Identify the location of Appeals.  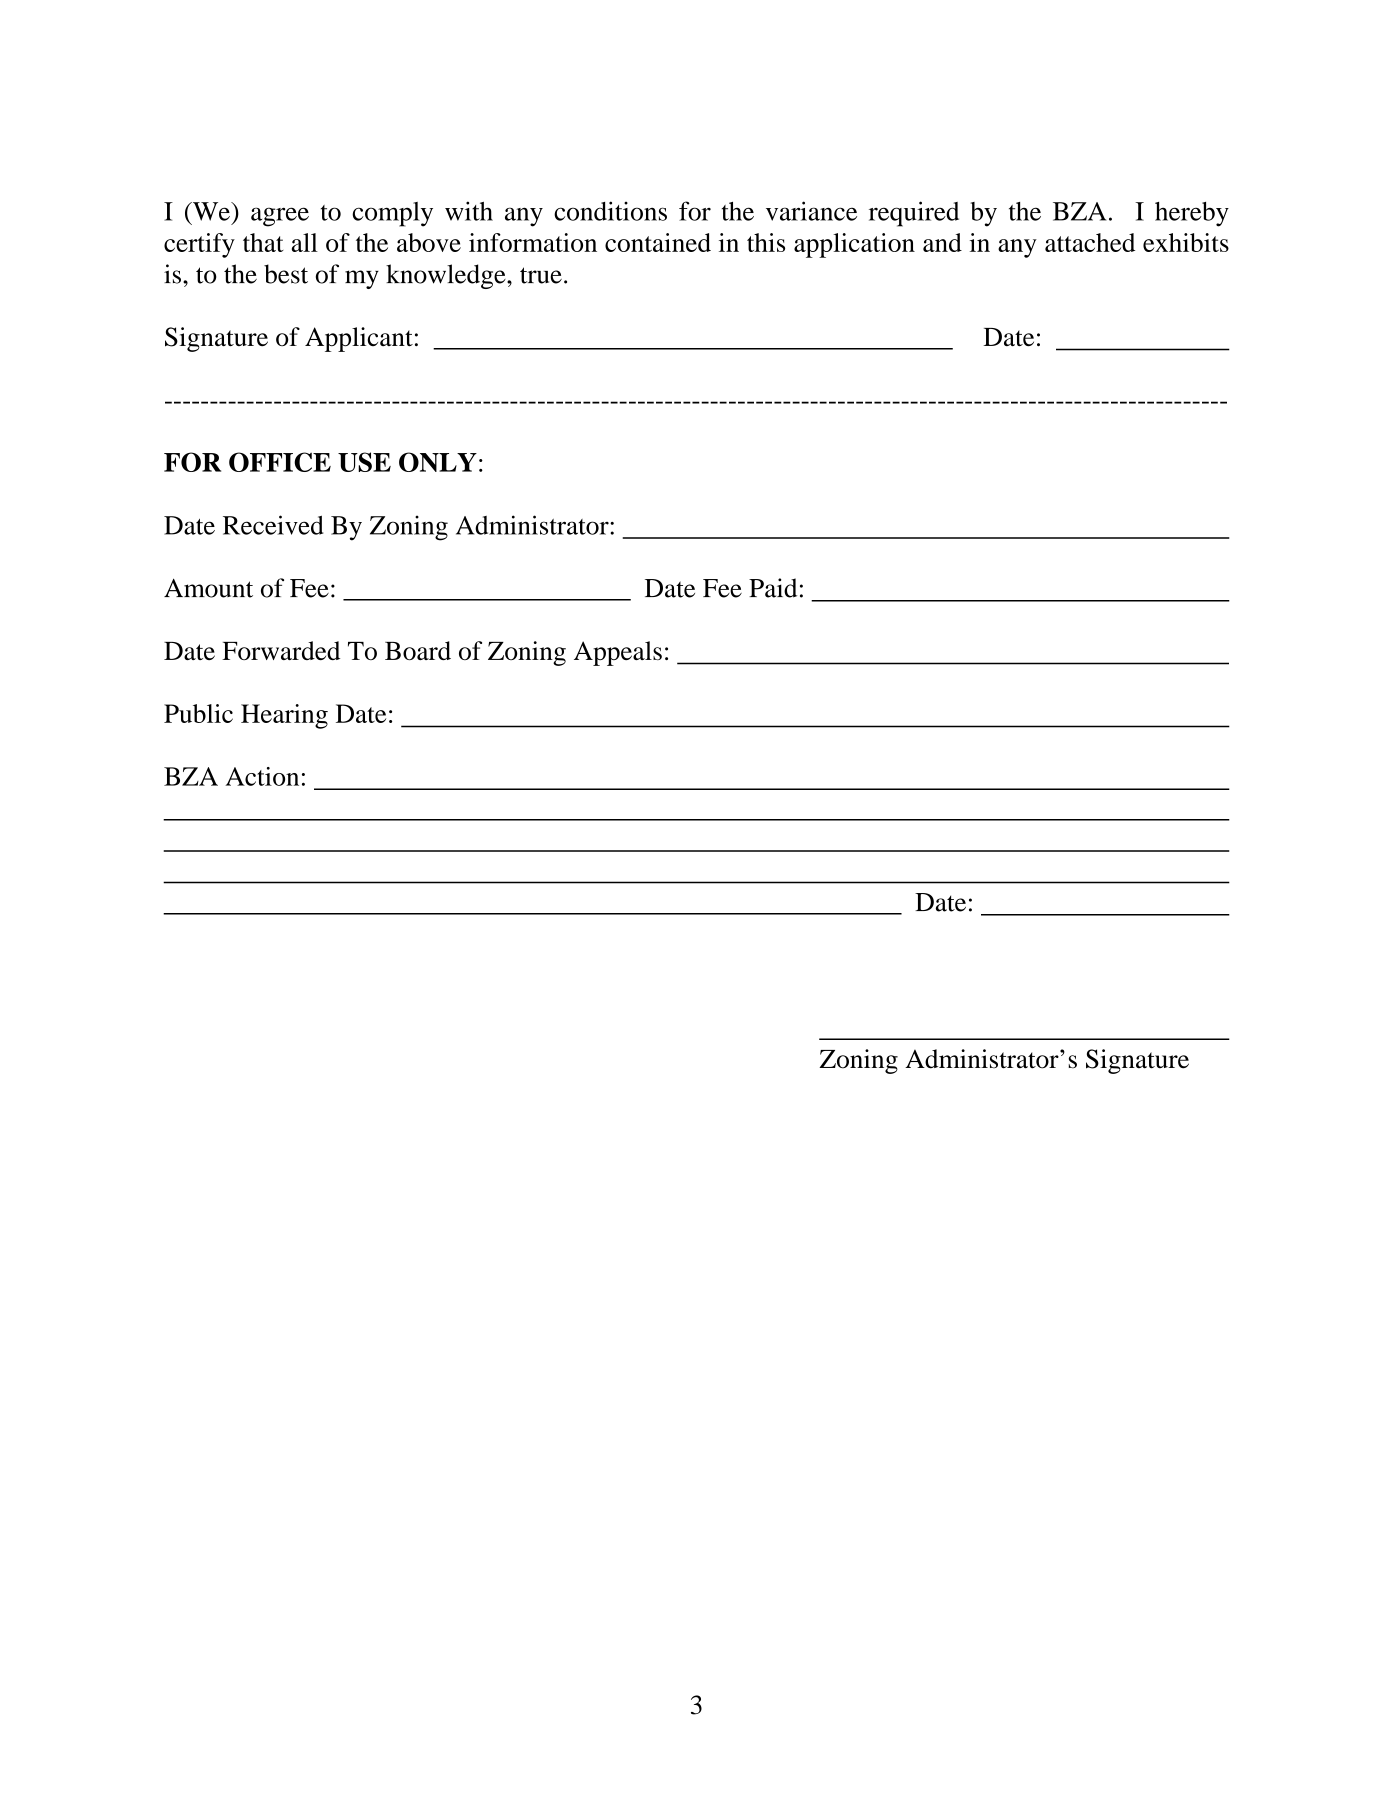
(618, 653).
